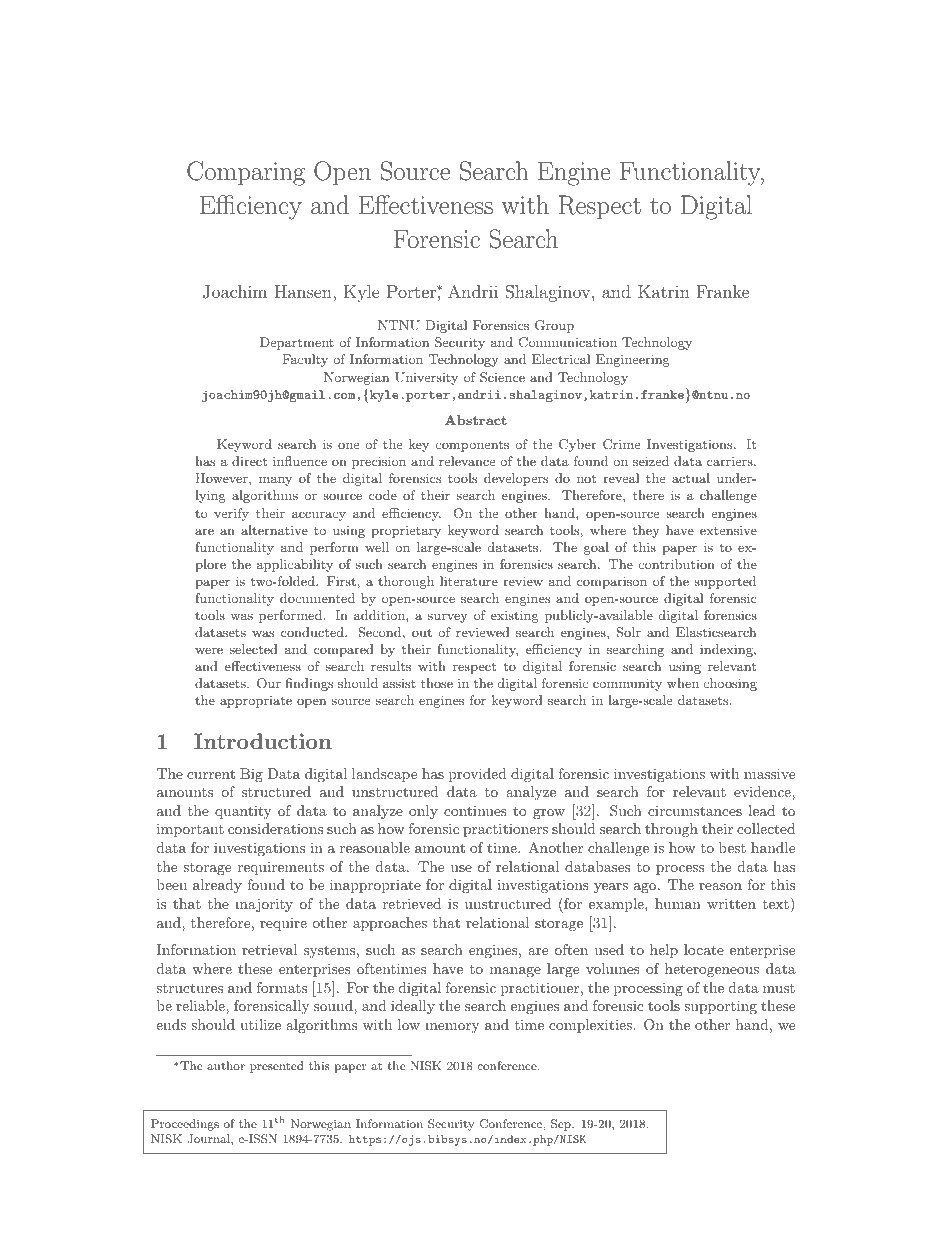 Image resolution: width=952 pixels, height=1233 pixels. Describe the element at coordinates (231, 514) in the image. I see `verify` at that location.
